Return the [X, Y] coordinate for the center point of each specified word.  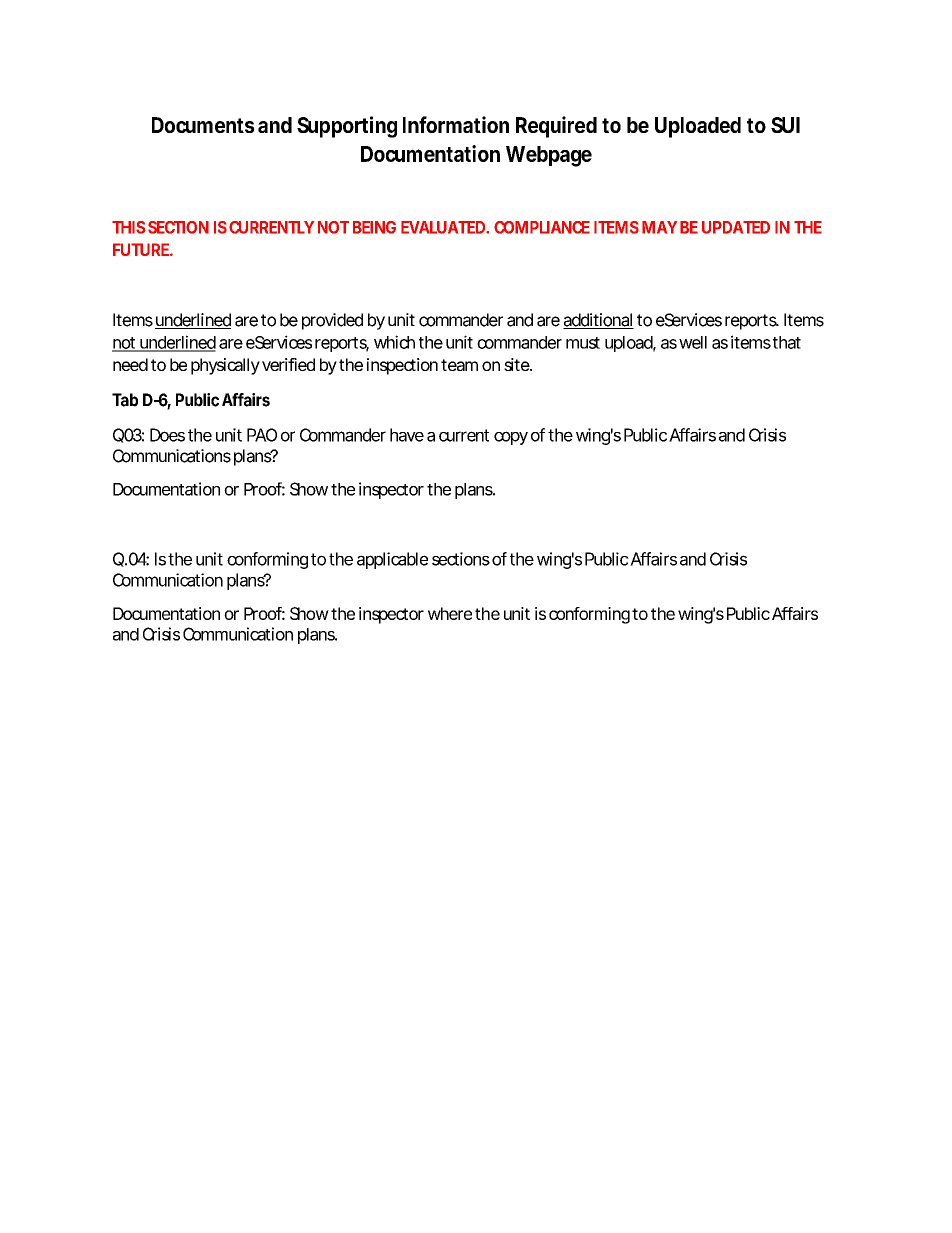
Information [456, 124]
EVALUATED [444, 227]
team [459, 365]
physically [225, 366]
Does [167, 435]
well [693, 342]
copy [511, 438]
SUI [785, 125]
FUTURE [142, 249]
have [407, 435]
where [450, 613]
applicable [392, 560]
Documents [203, 125]
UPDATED [736, 227]
